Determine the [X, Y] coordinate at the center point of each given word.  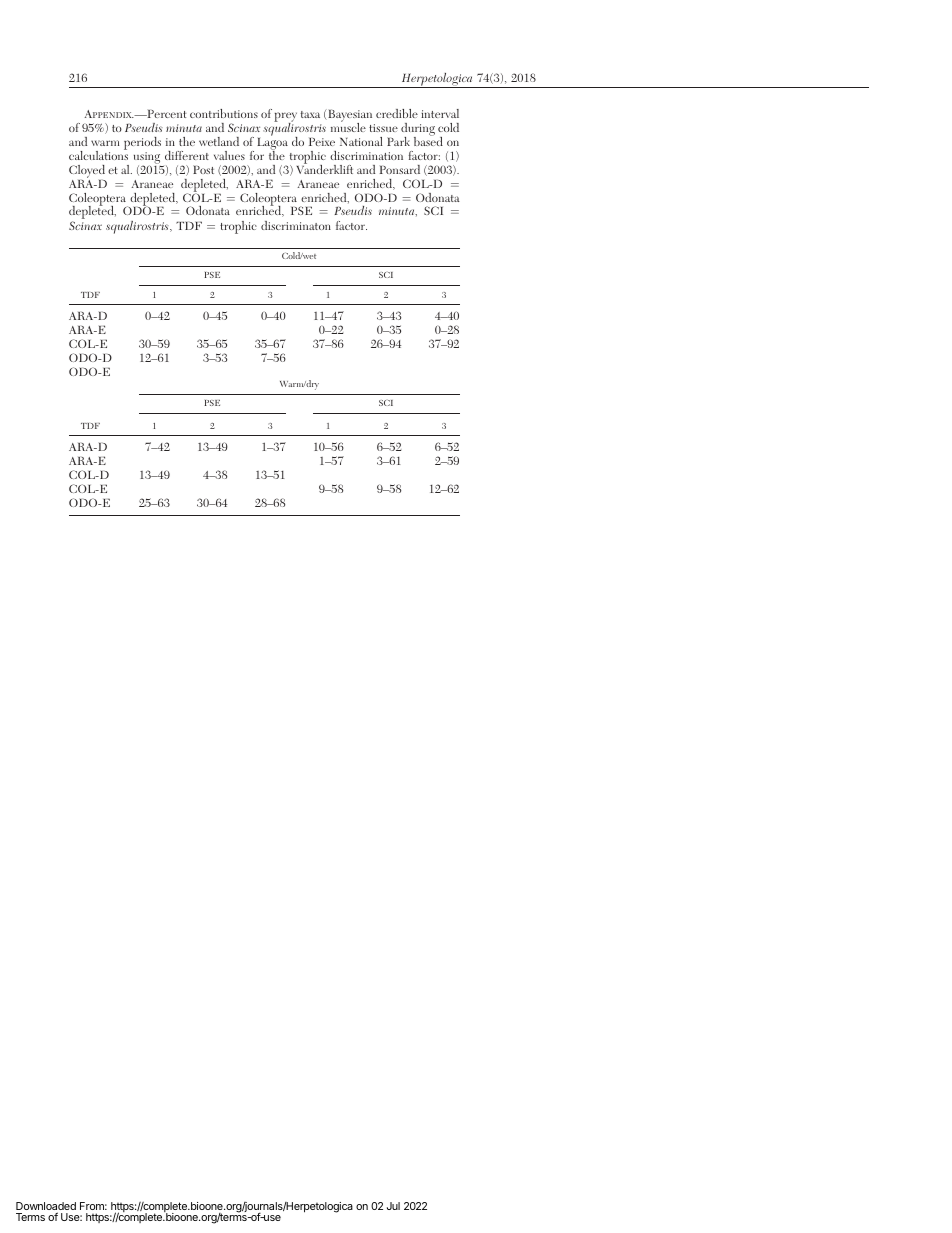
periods [142, 143]
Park [398, 141]
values [229, 155]
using [147, 159]
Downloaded [46, 1207]
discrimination [366, 155]
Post [203, 169]
